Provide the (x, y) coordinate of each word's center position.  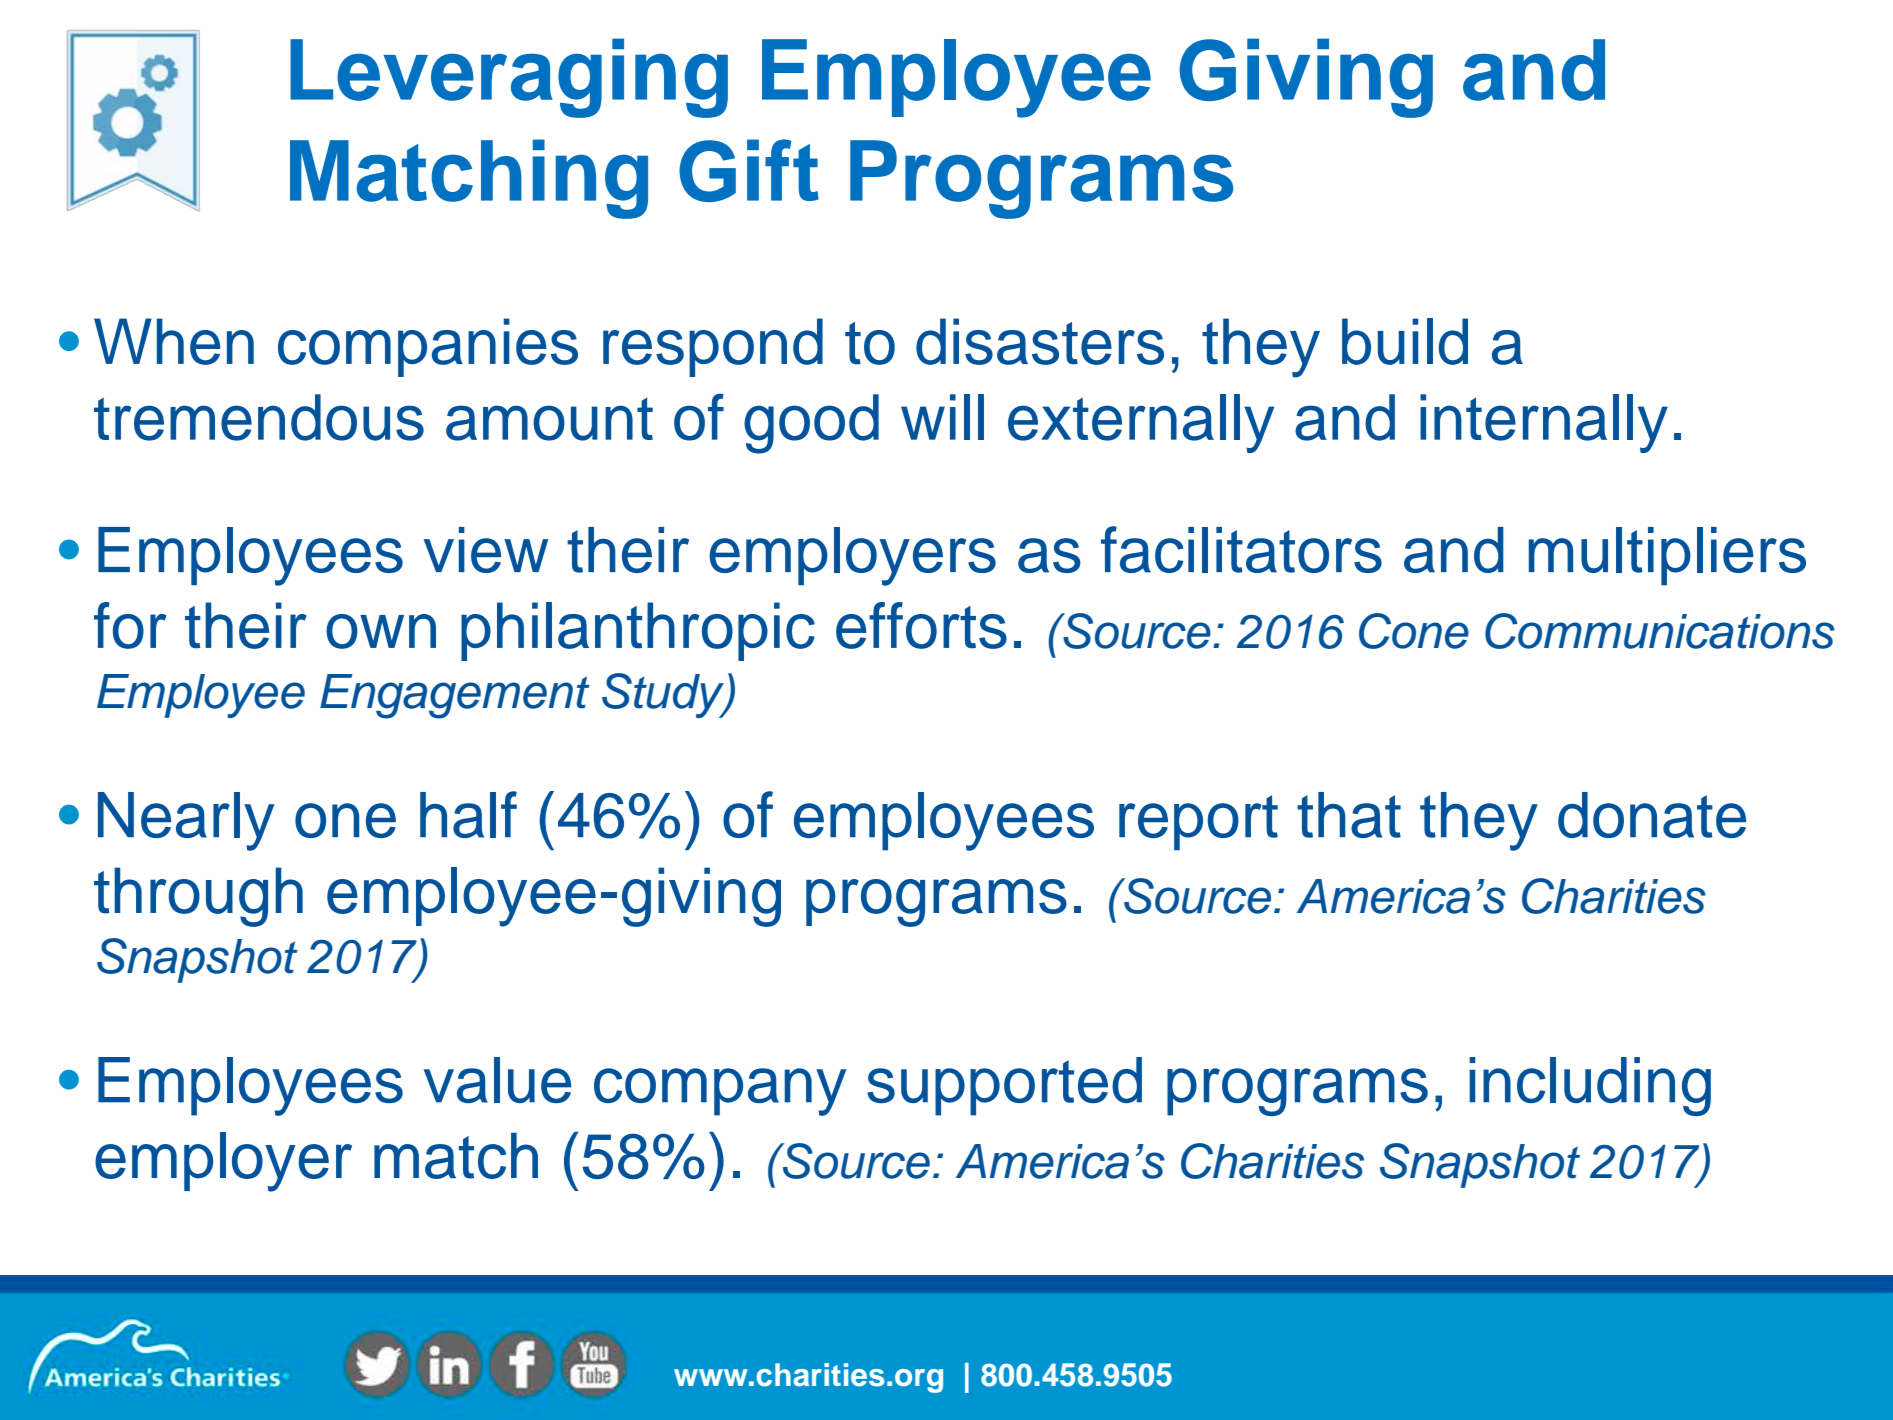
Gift (749, 170)
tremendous (259, 417)
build (1405, 341)
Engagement (455, 696)
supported (1004, 1086)
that (1349, 815)
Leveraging (509, 78)
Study (664, 695)
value (497, 1080)
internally (1544, 423)
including (1590, 1086)
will (942, 417)
